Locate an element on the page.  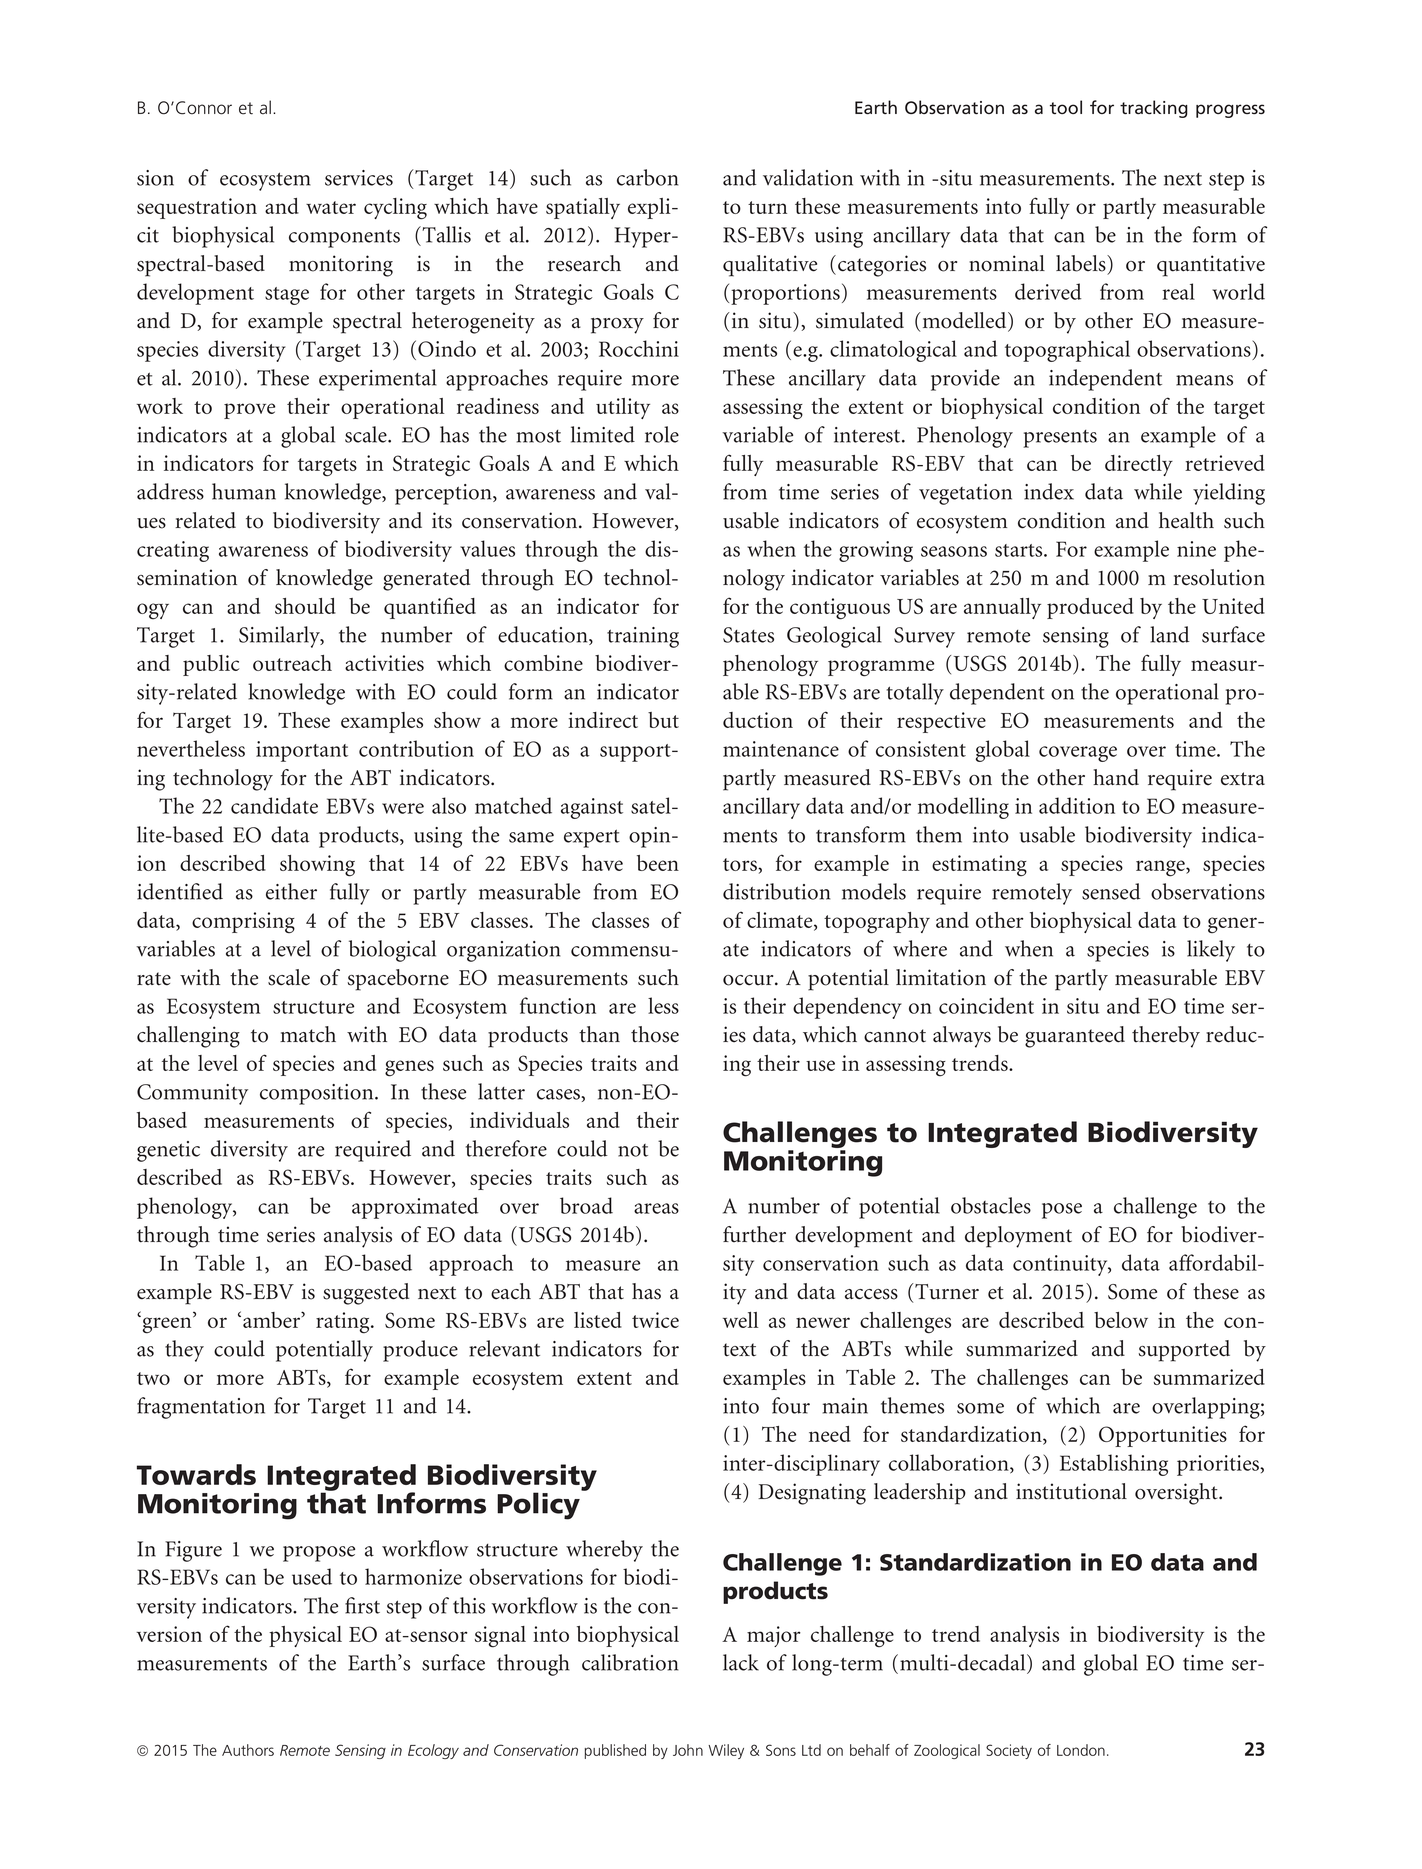
role is located at coordinates (662, 434).
